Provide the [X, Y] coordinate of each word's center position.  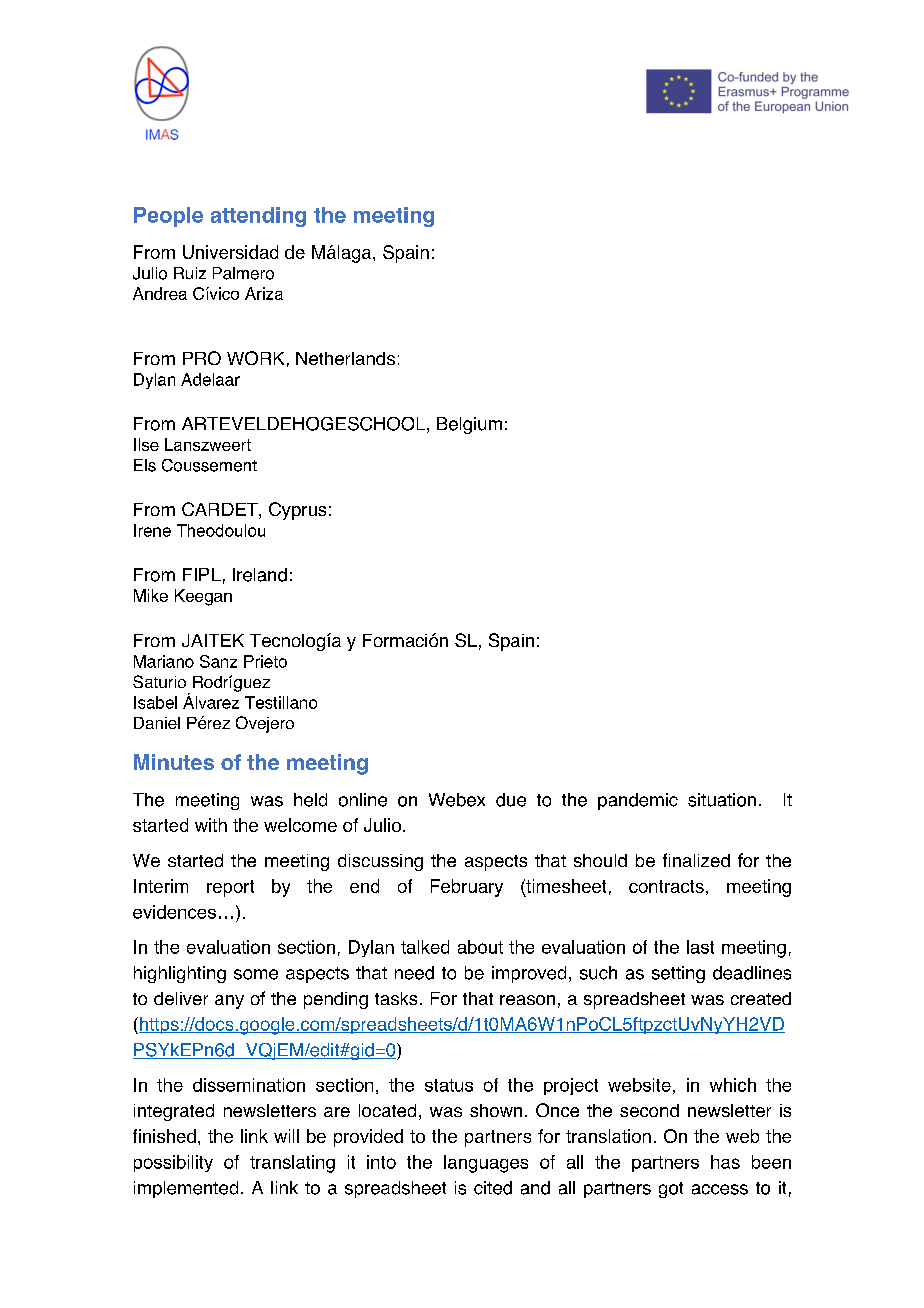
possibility [173, 1163]
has [725, 1162]
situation [722, 800]
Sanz [218, 661]
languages [486, 1164]
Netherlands [345, 358]
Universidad [230, 252]
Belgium [469, 425]
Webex [457, 800]
